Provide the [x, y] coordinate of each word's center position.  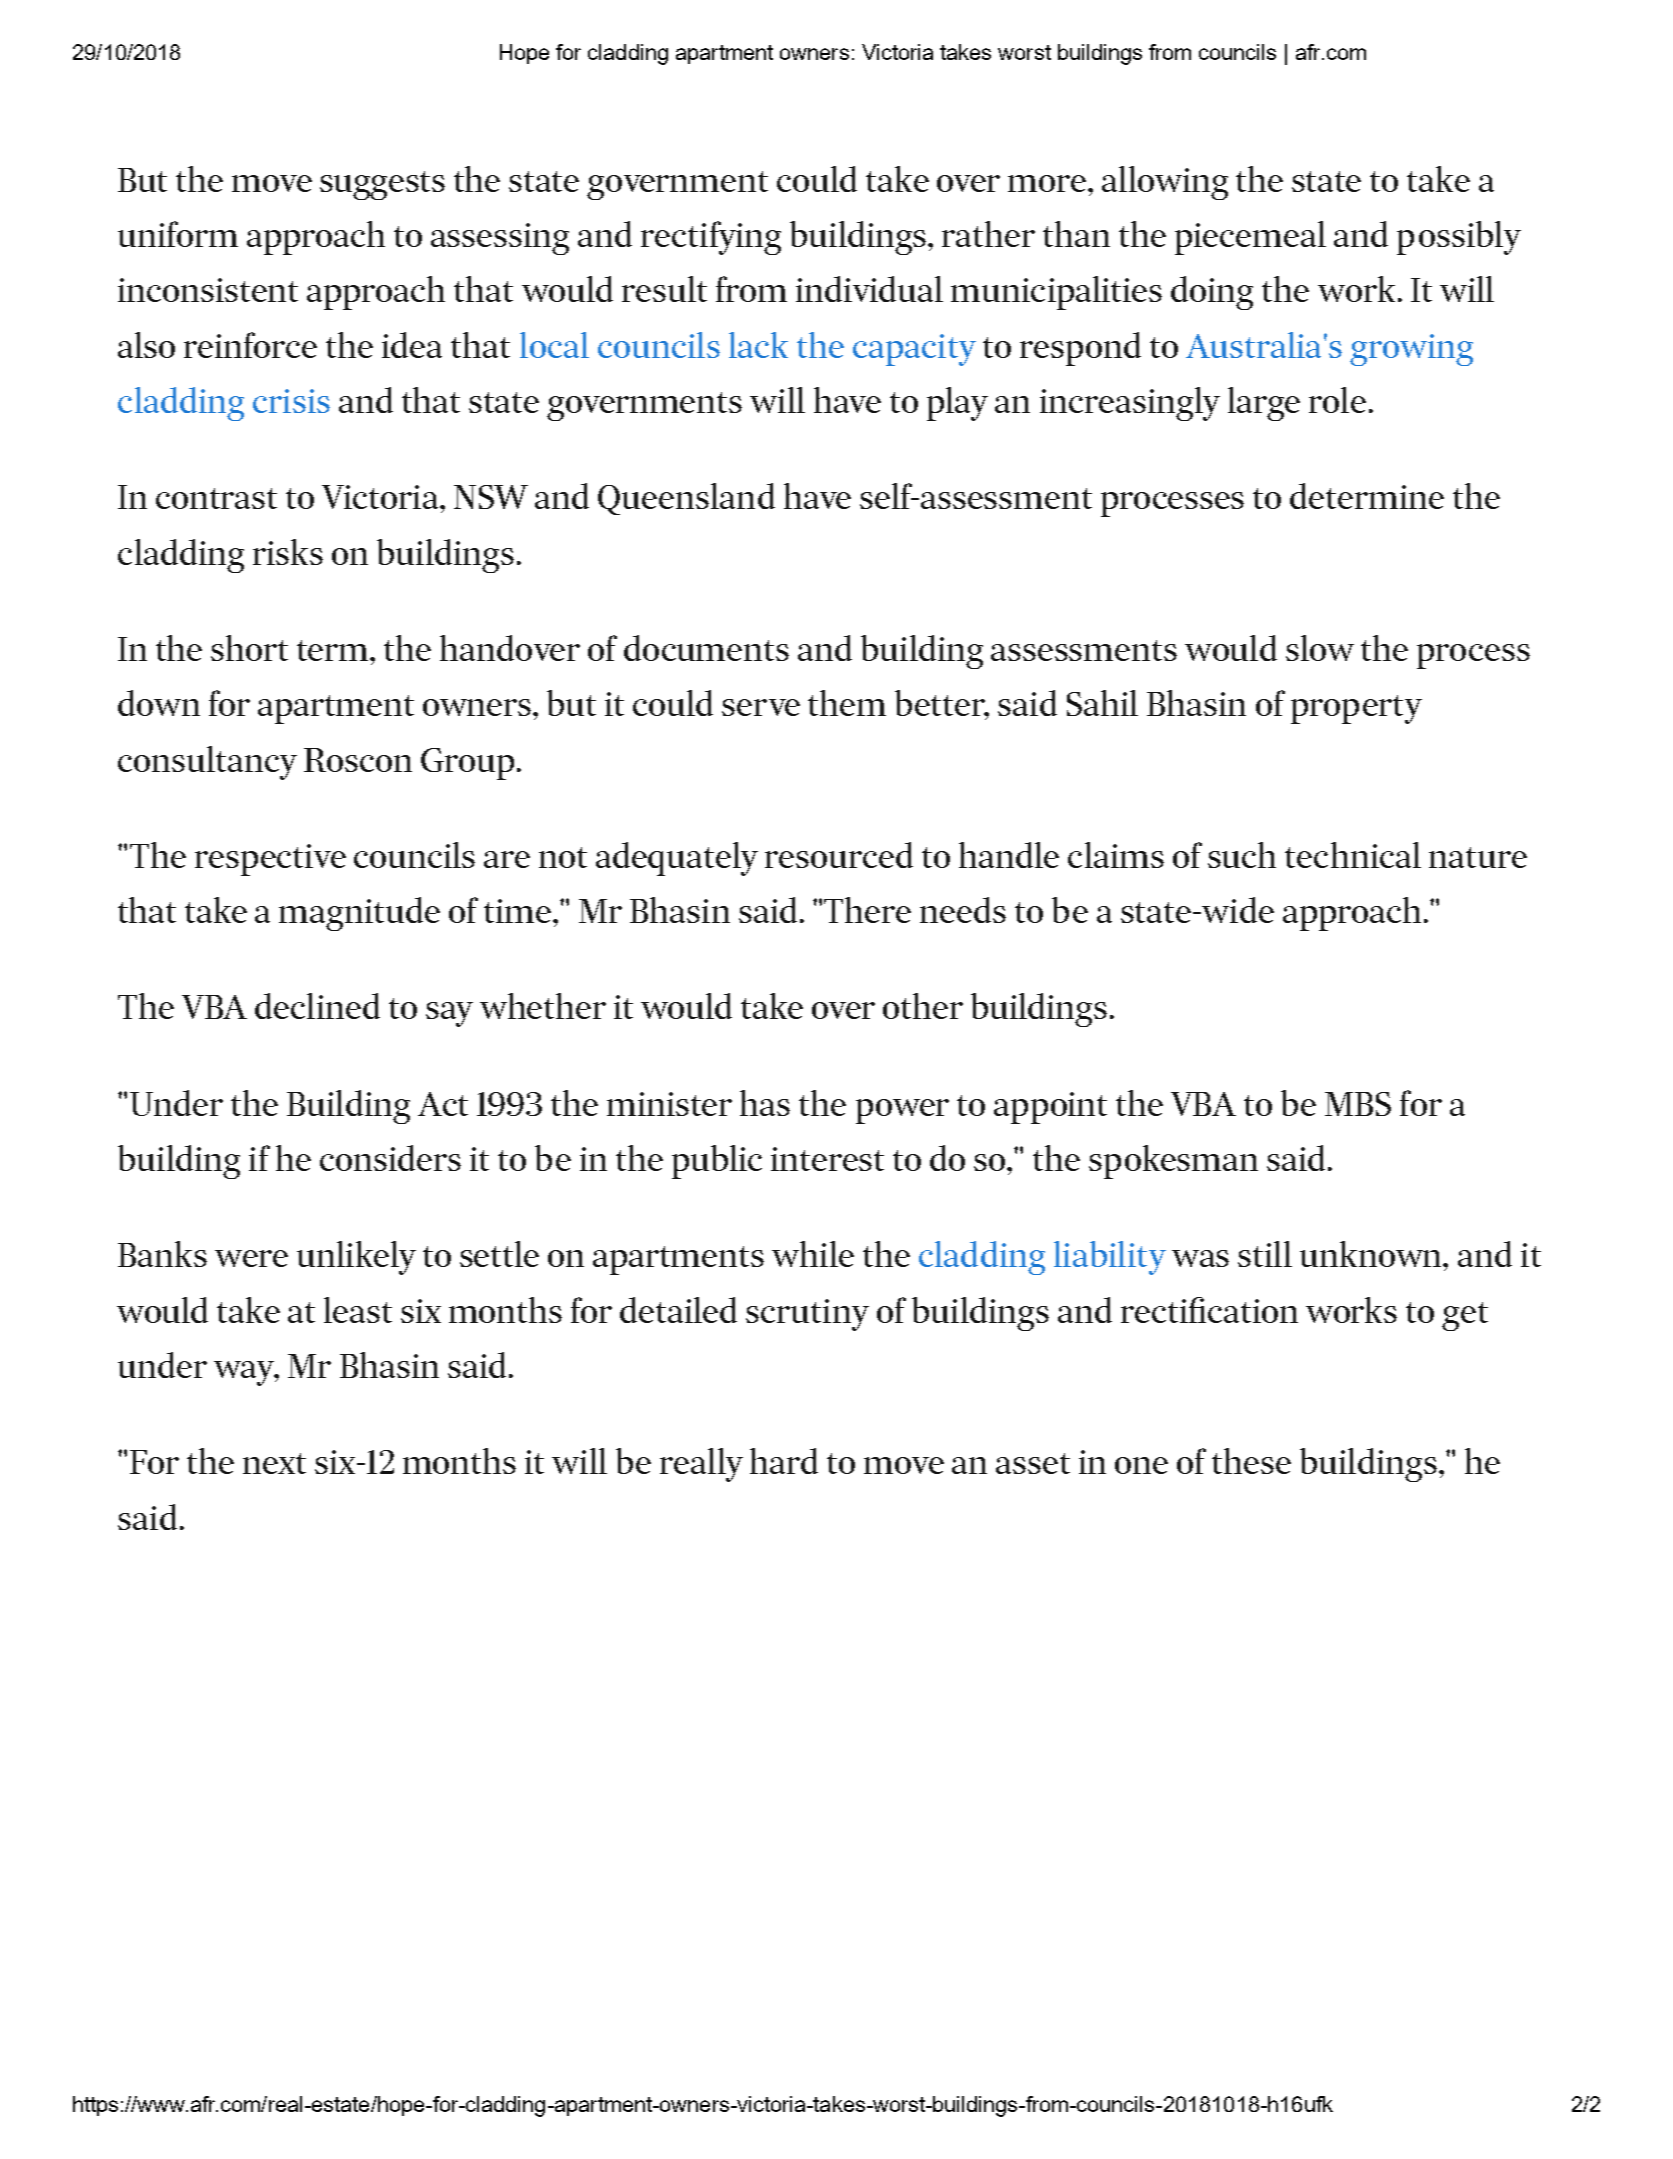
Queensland [686, 499]
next [274, 1463]
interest [827, 1159]
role [1337, 400]
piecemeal [1250, 238]
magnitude [359, 914]
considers [390, 1158]
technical [1353, 855]
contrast [216, 498]
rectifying [711, 238]
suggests [382, 185]
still [1265, 1254]
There [867, 910]
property [1356, 709]
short [249, 648]
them [847, 703]
